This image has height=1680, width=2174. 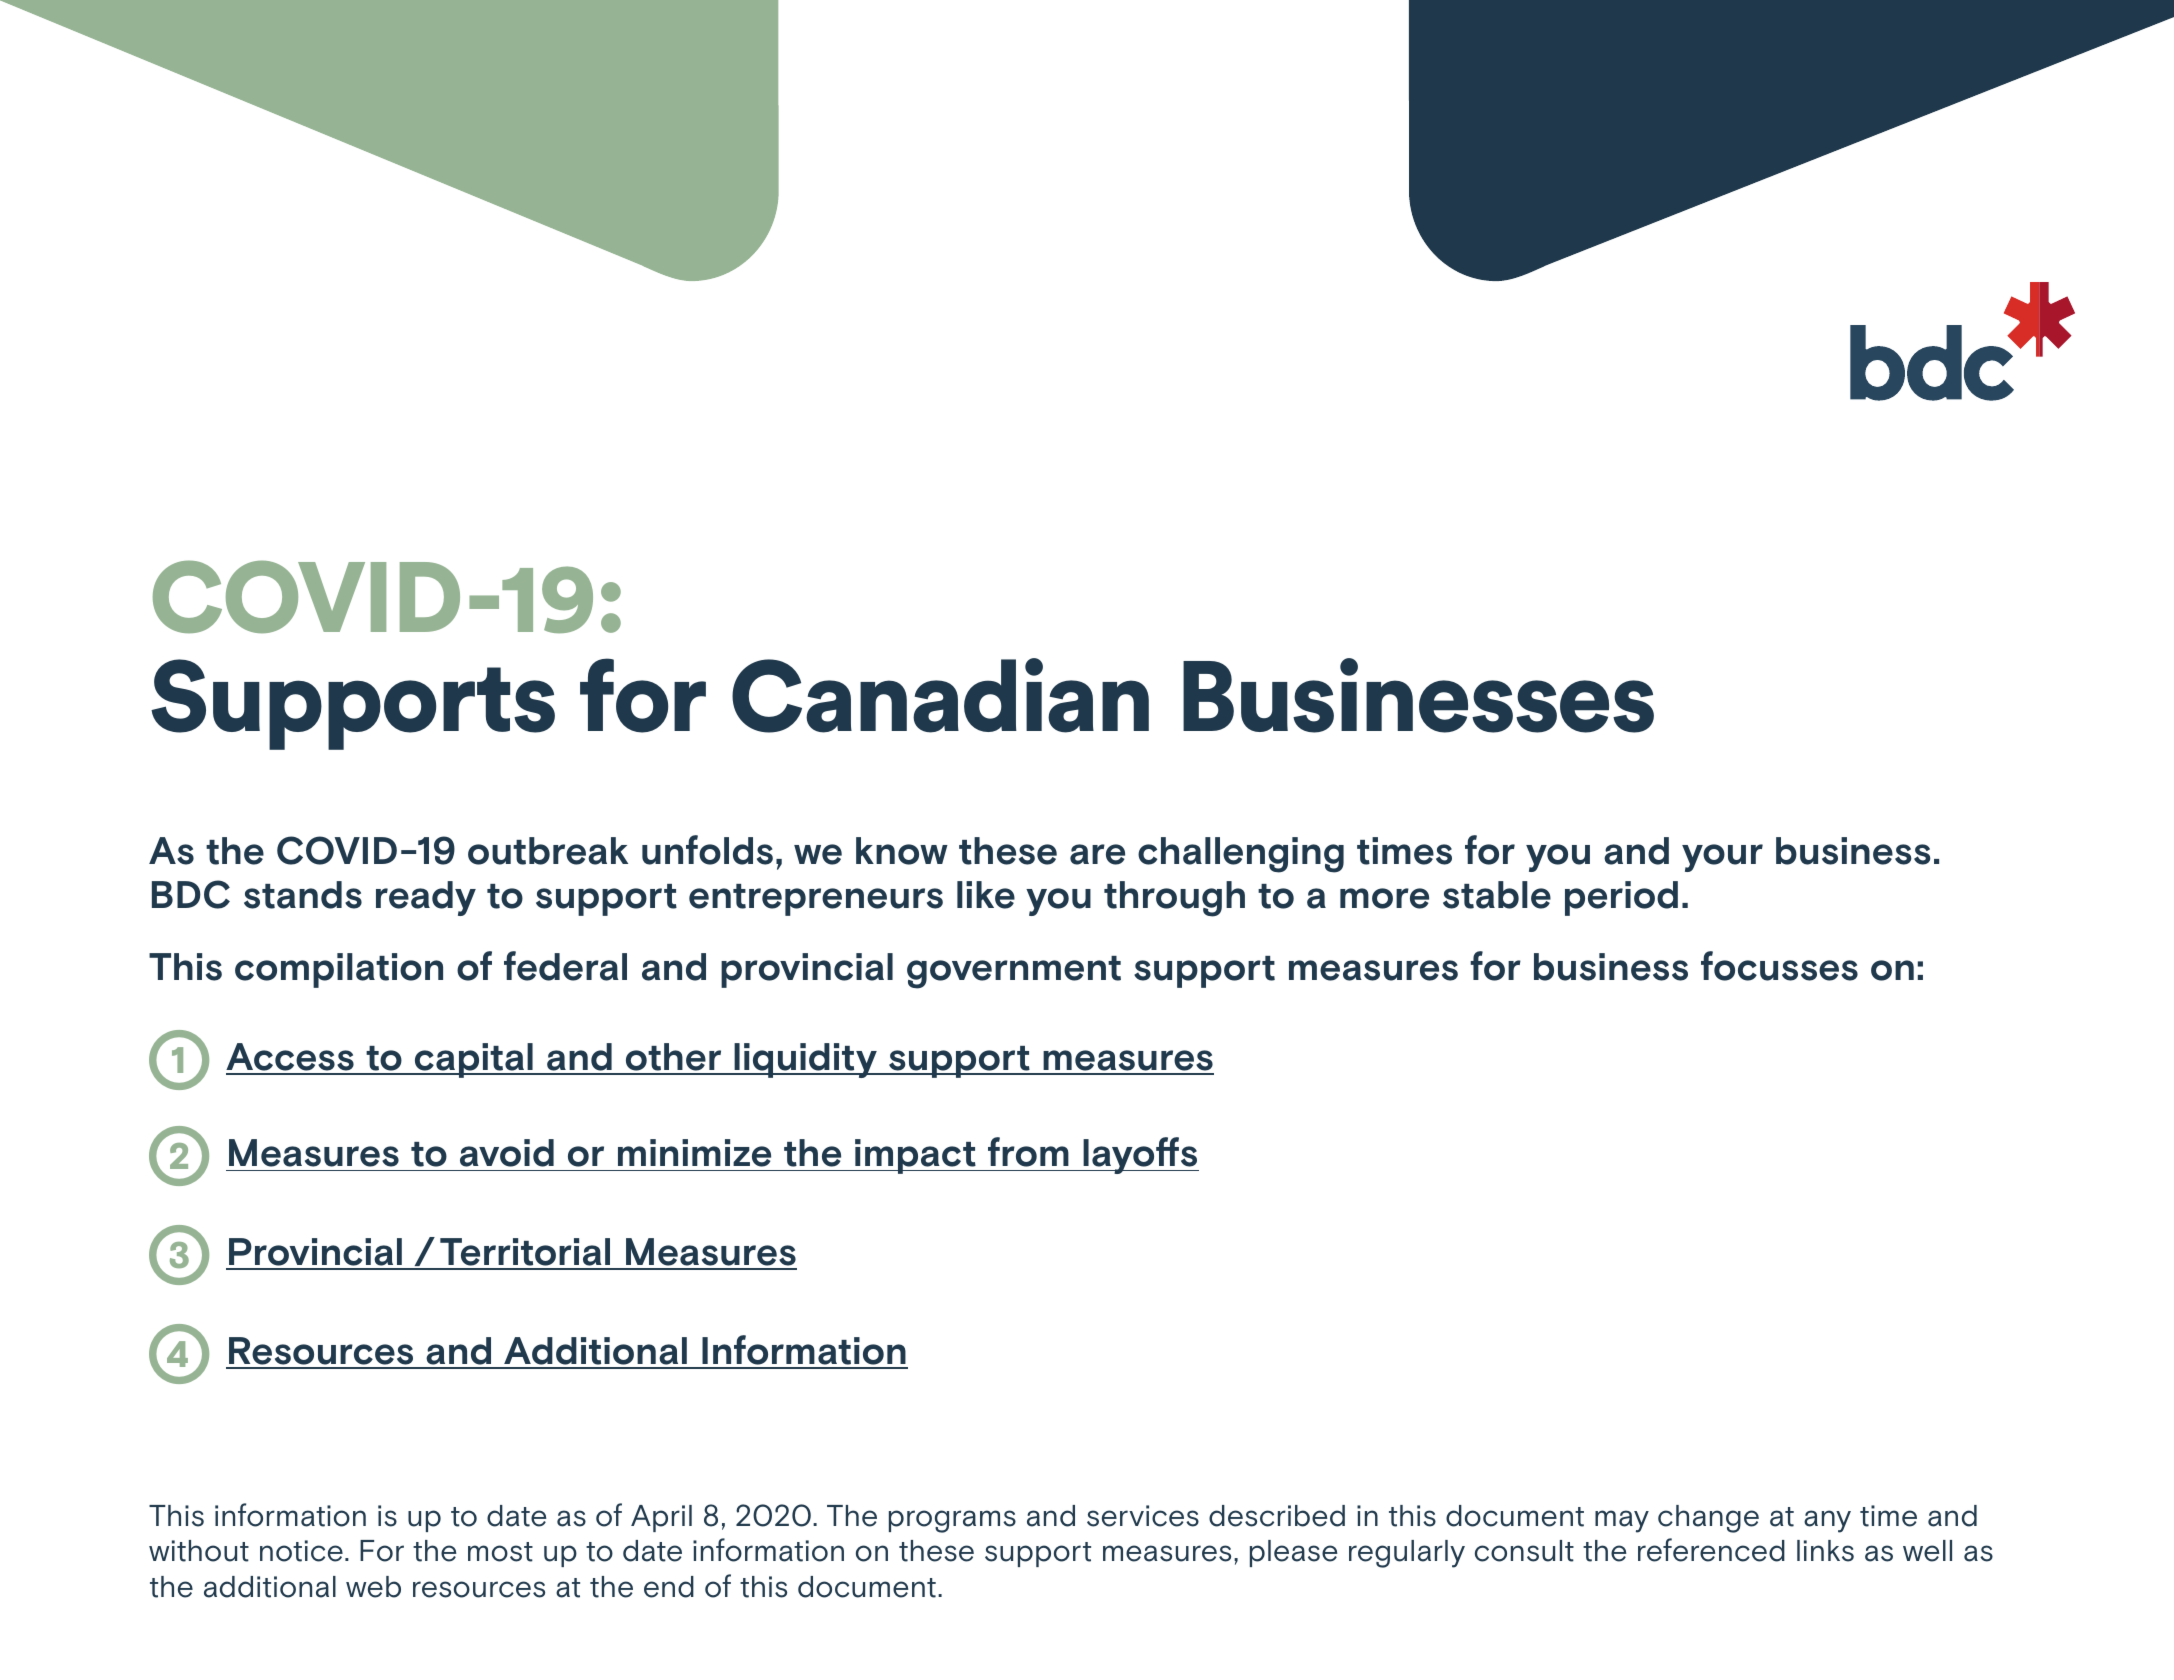 I want to click on ready, so click(x=426, y=898).
